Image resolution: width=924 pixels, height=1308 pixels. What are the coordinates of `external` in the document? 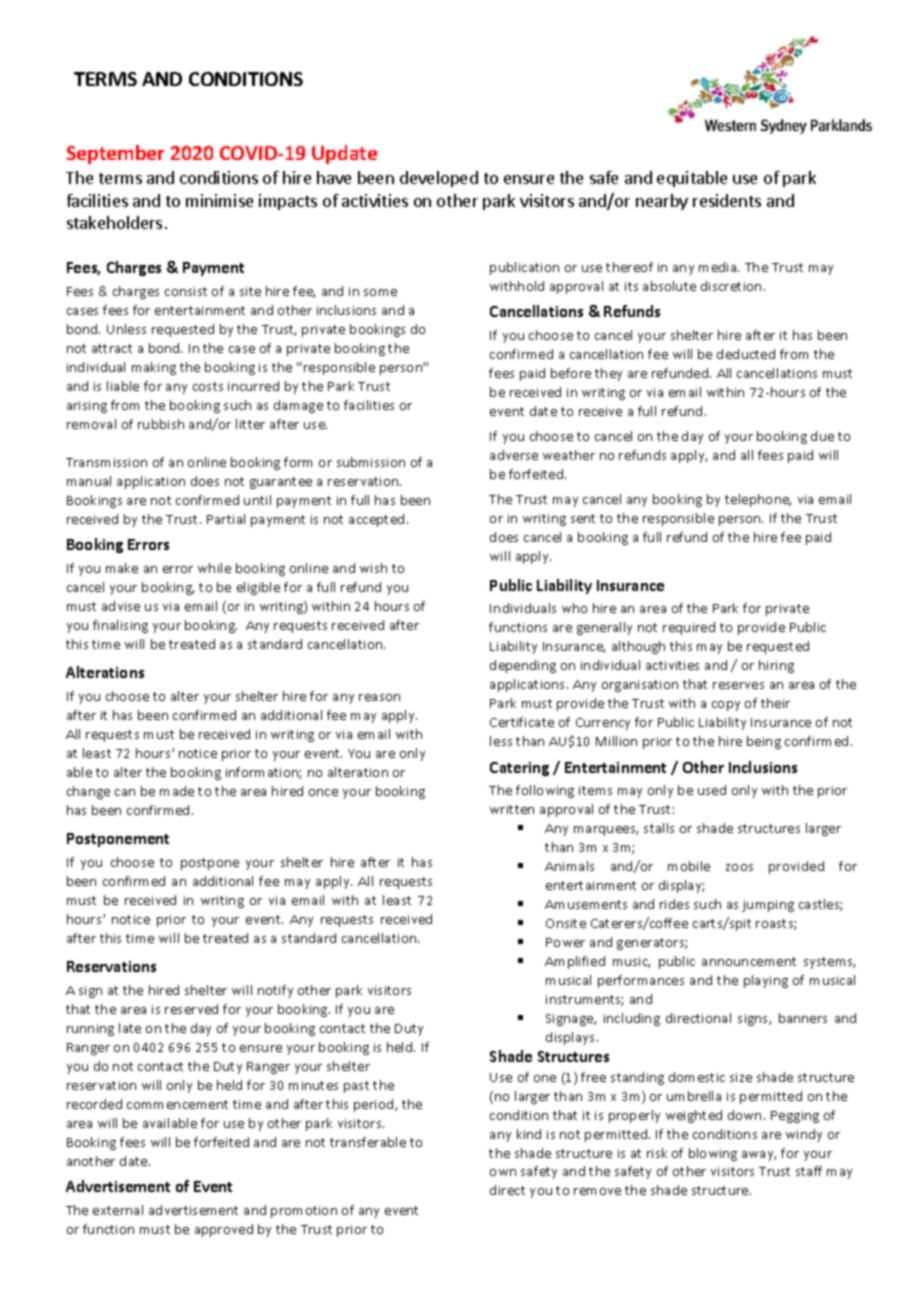 It's located at (118, 1210).
